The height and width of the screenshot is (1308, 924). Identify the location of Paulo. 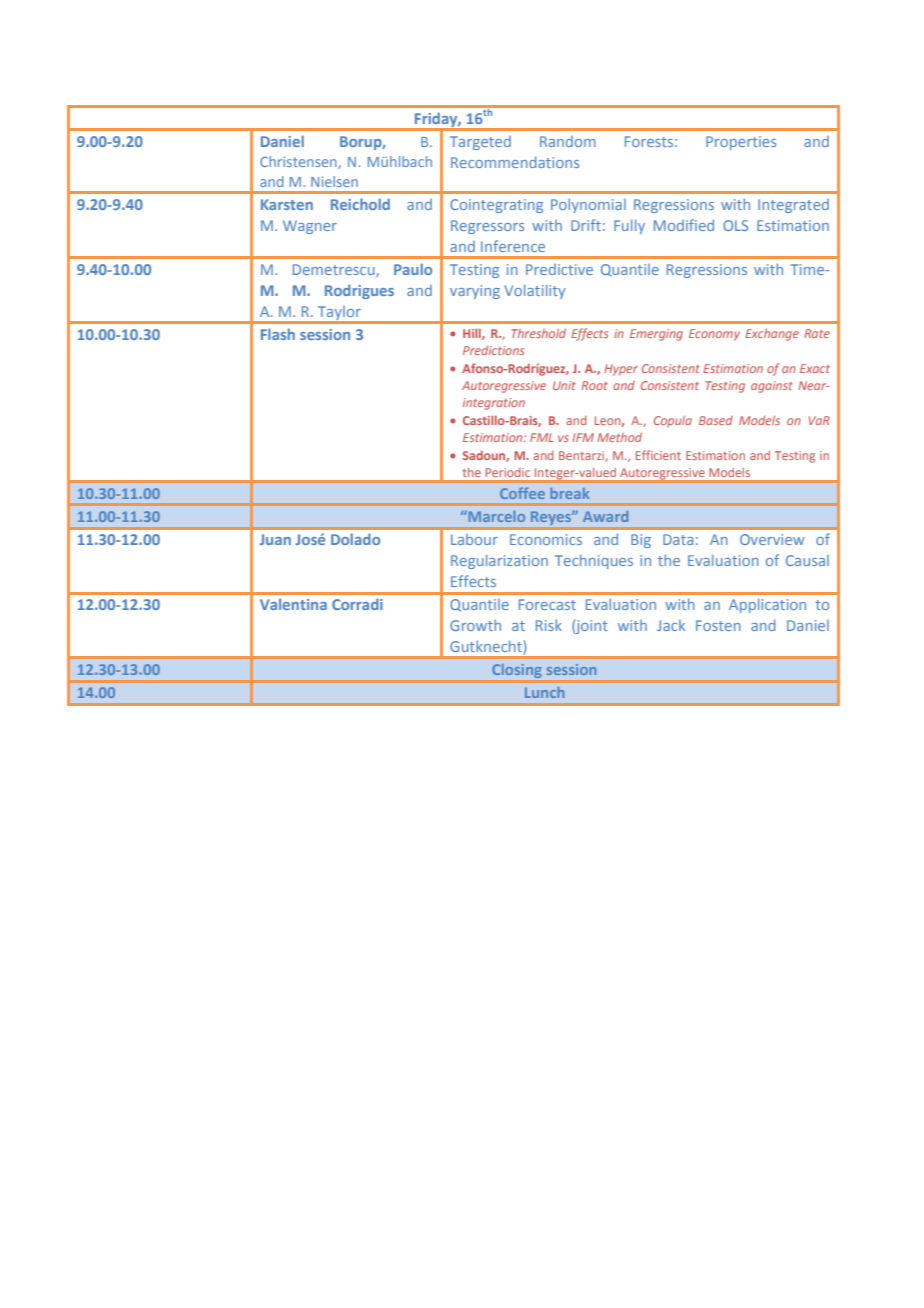
(413, 269).
